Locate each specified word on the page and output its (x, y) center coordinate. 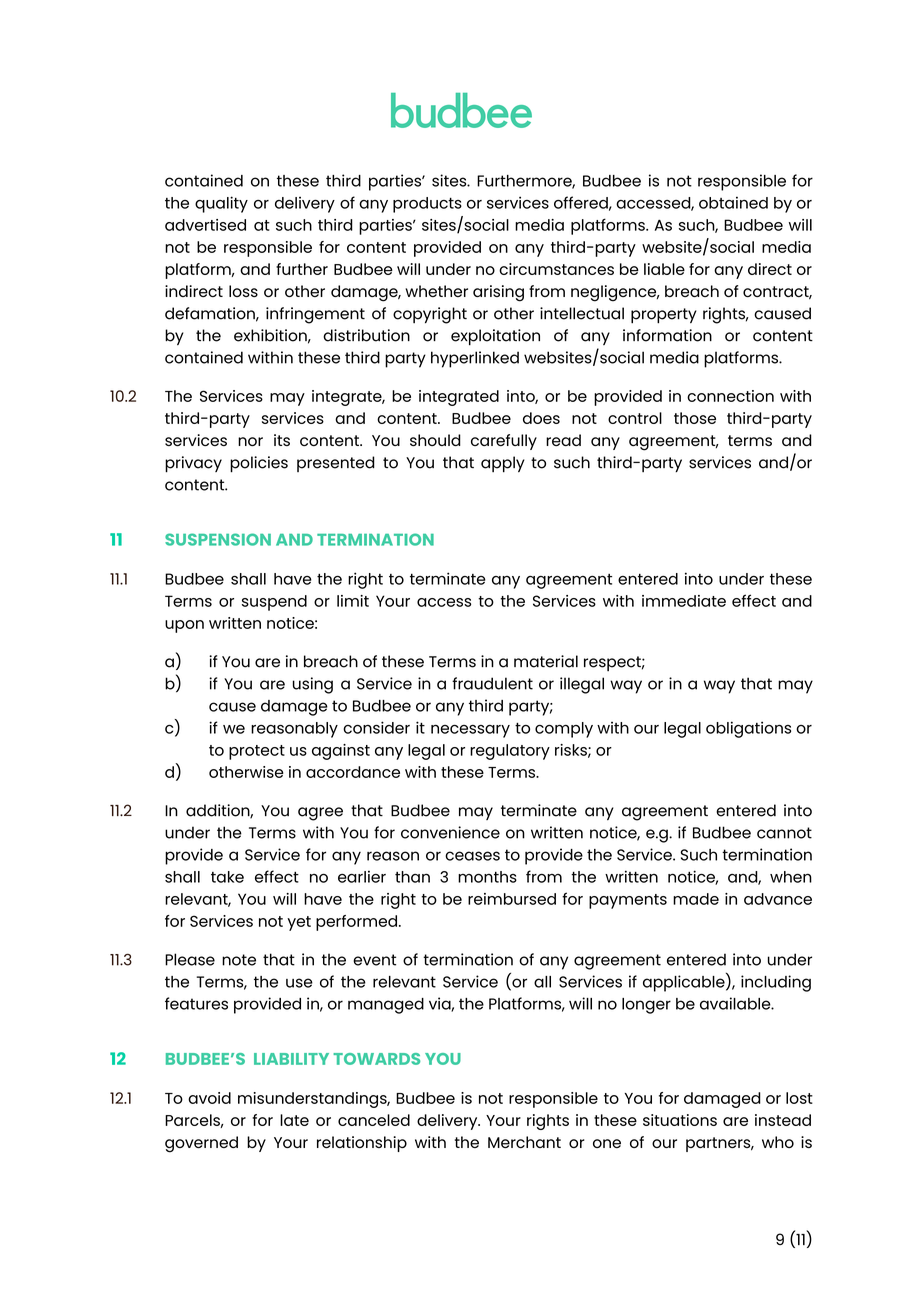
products (427, 205)
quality (221, 204)
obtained (733, 202)
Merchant (524, 1142)
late (294, 1120)
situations (680, 1120)
